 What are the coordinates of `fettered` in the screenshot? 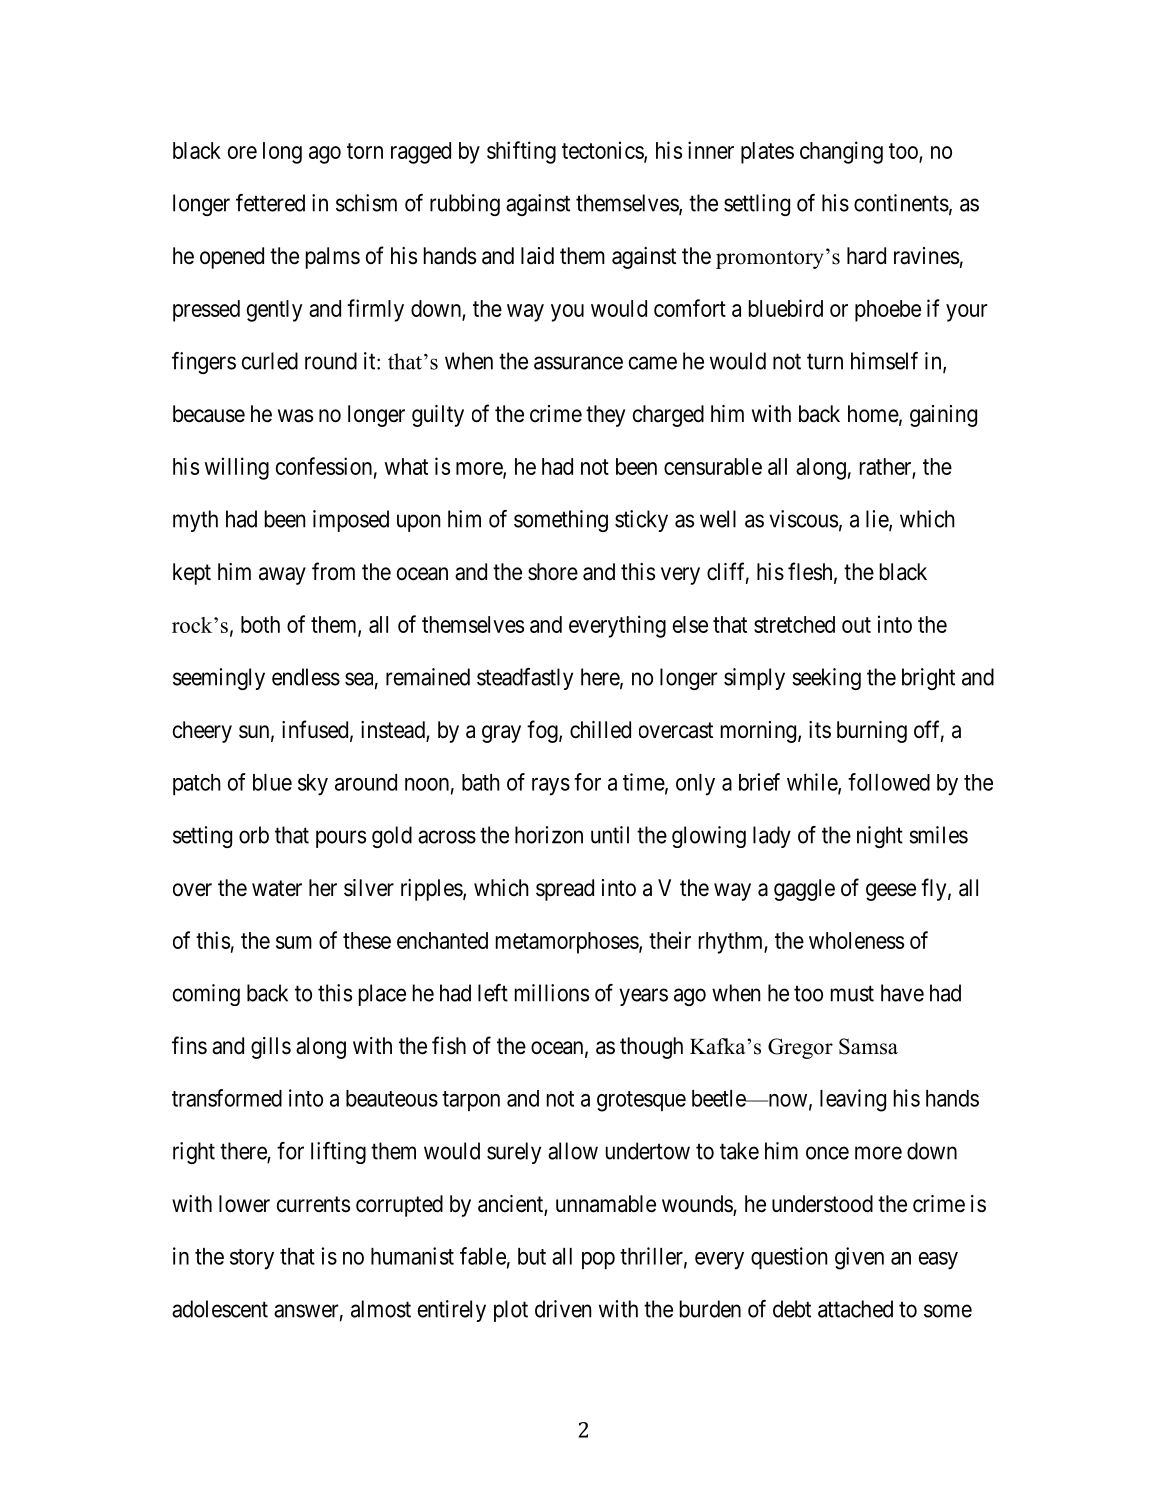 It's located at (270, 203).
